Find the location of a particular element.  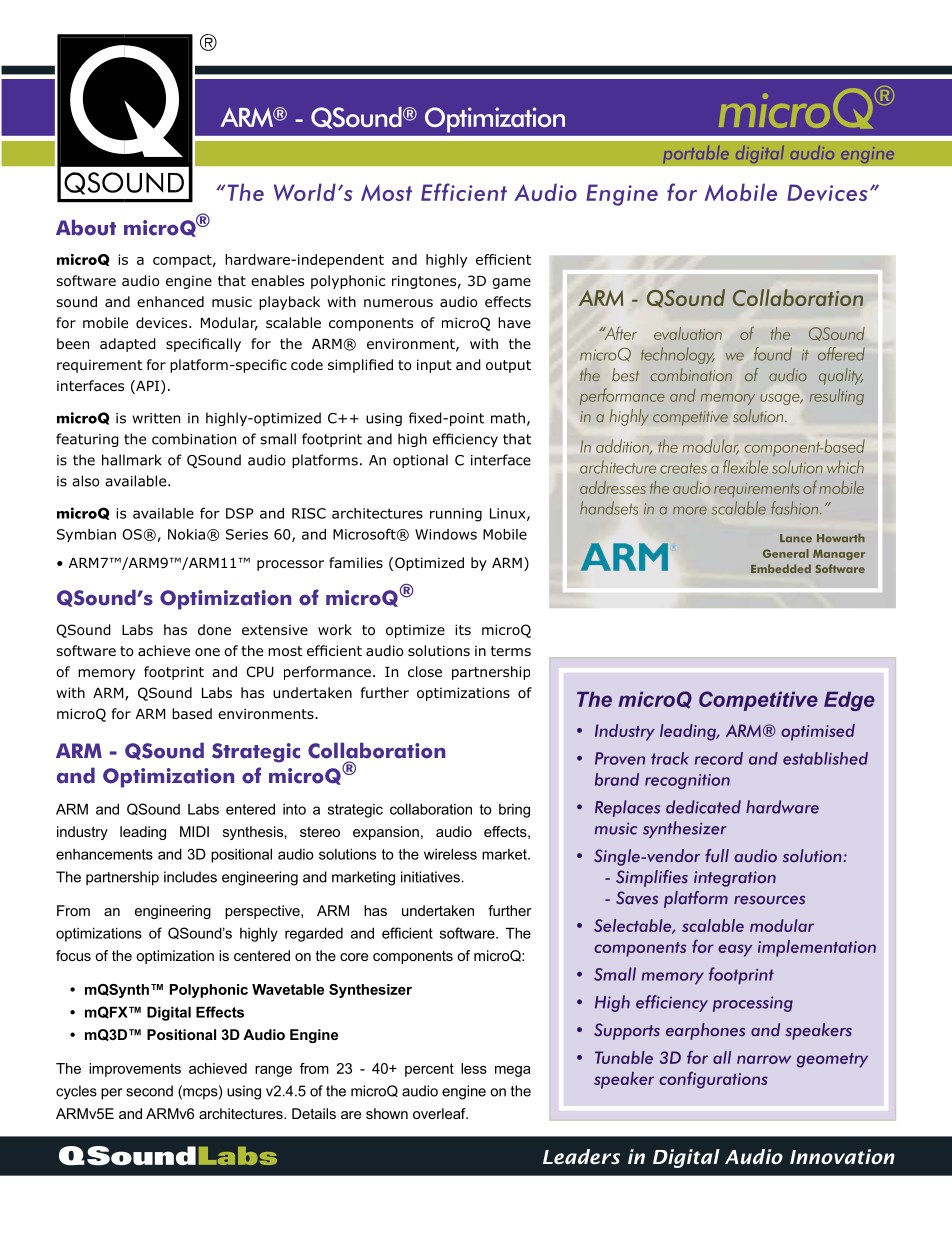

About is located at coordinates (86, 227).
